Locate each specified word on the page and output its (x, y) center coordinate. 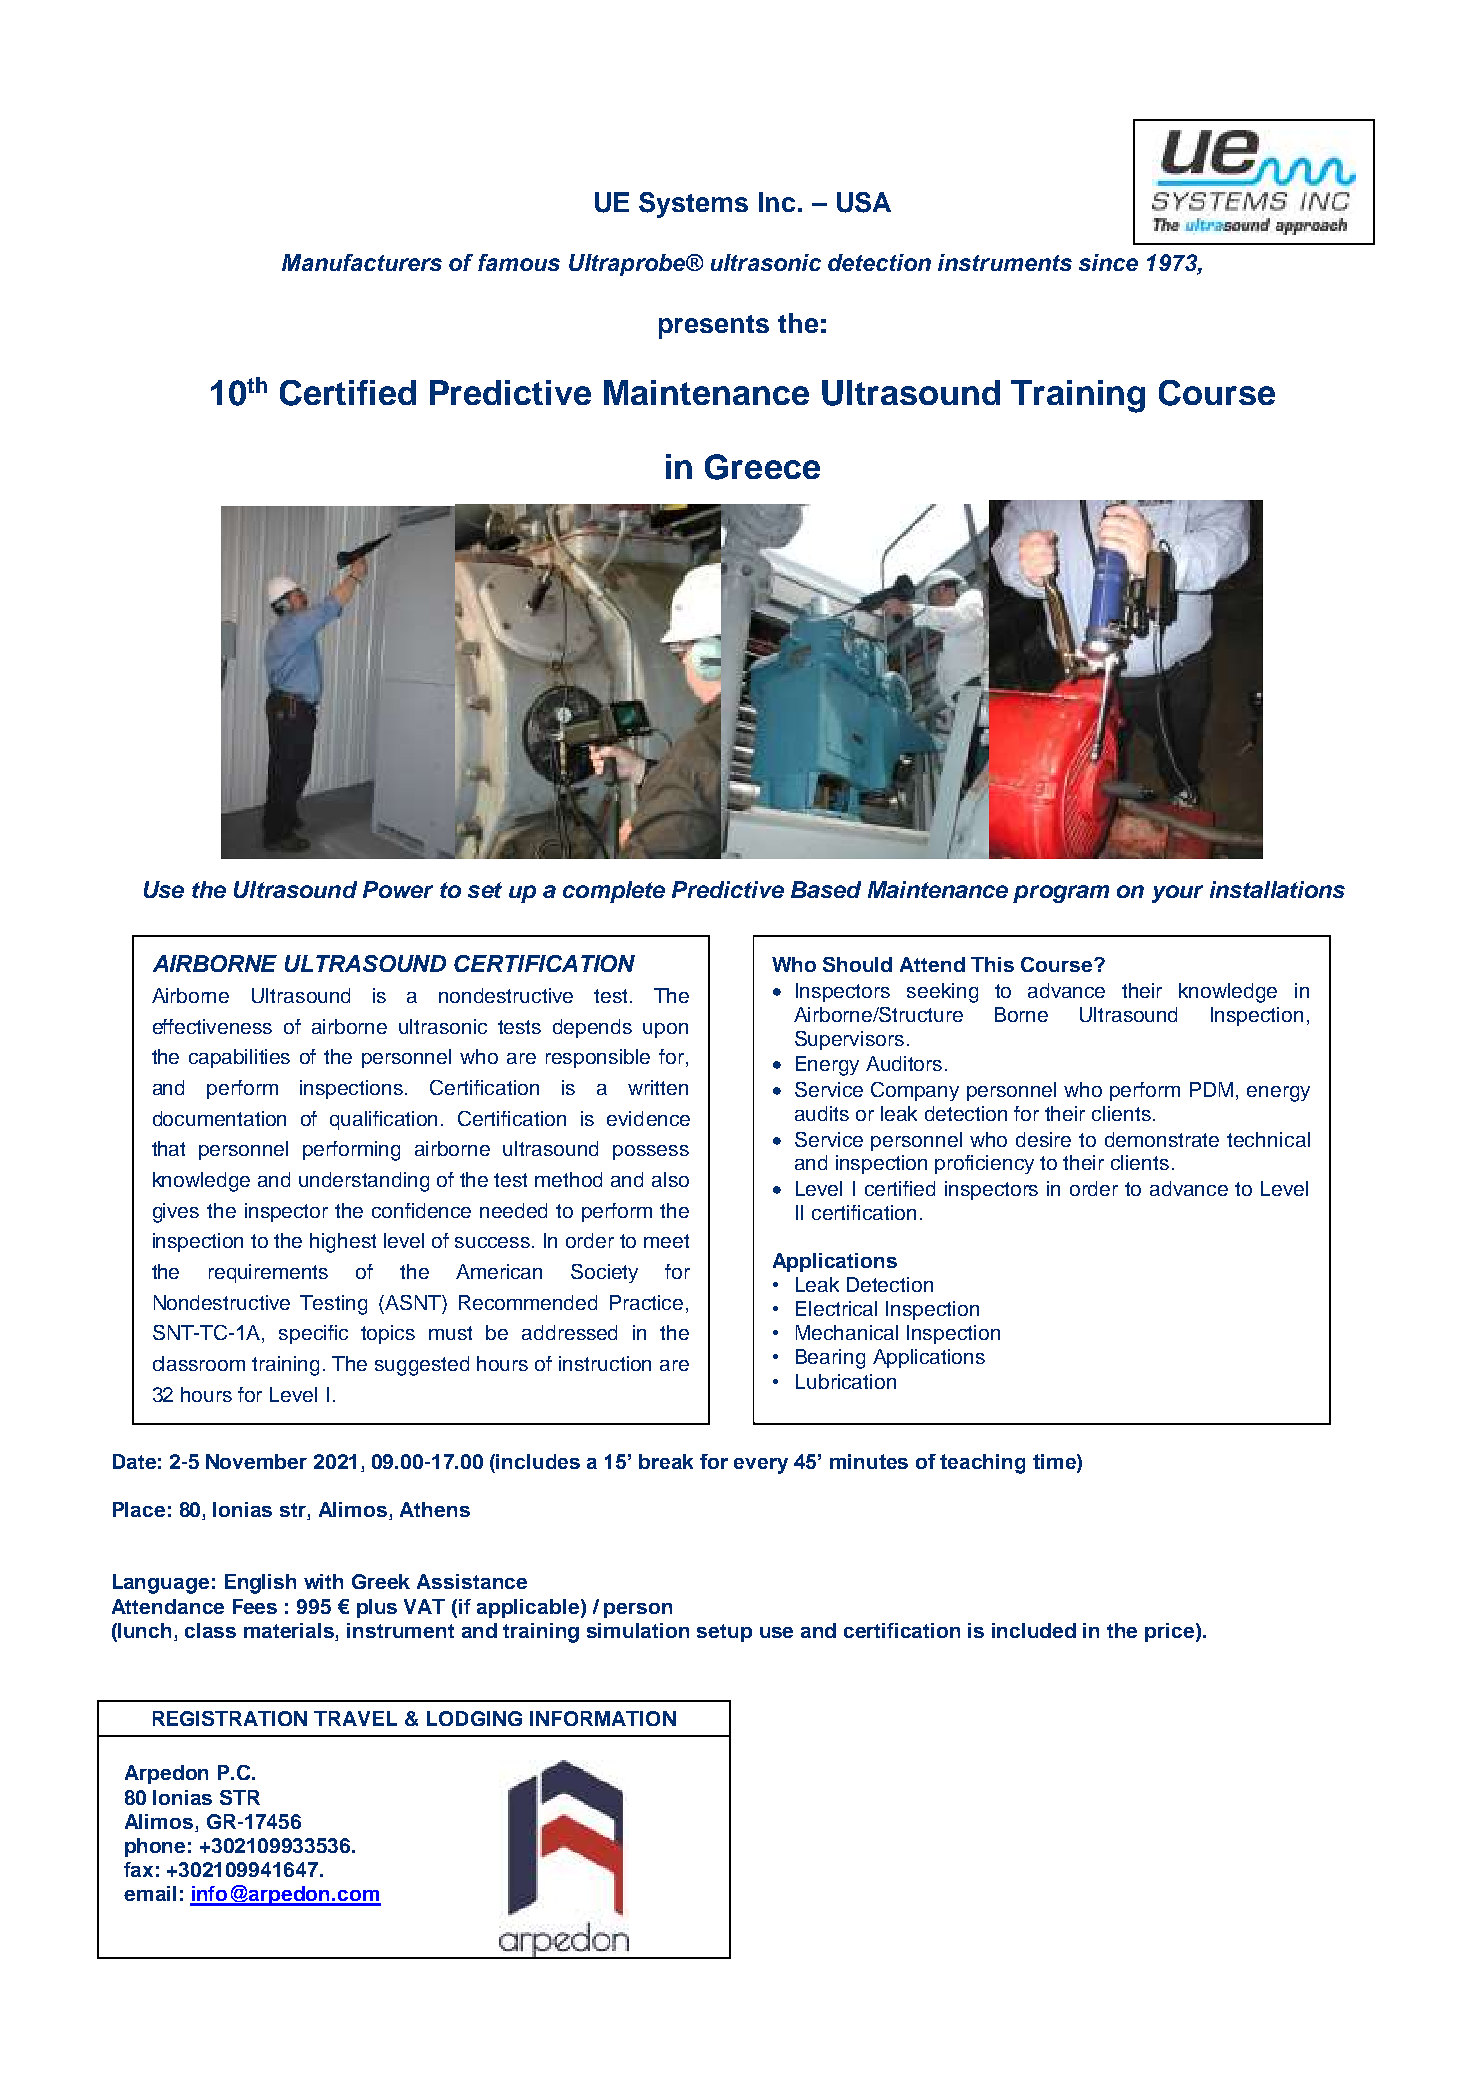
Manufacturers (362, 262)
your (1177, 894)
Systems (693, 205)
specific (313, 1334)
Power (398, 889)
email (150, 1893)
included (1034, 1630)
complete (614, 892)
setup (724, 1633)
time (1055, 1463)
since (1108, 262)
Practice (646, 1302)
